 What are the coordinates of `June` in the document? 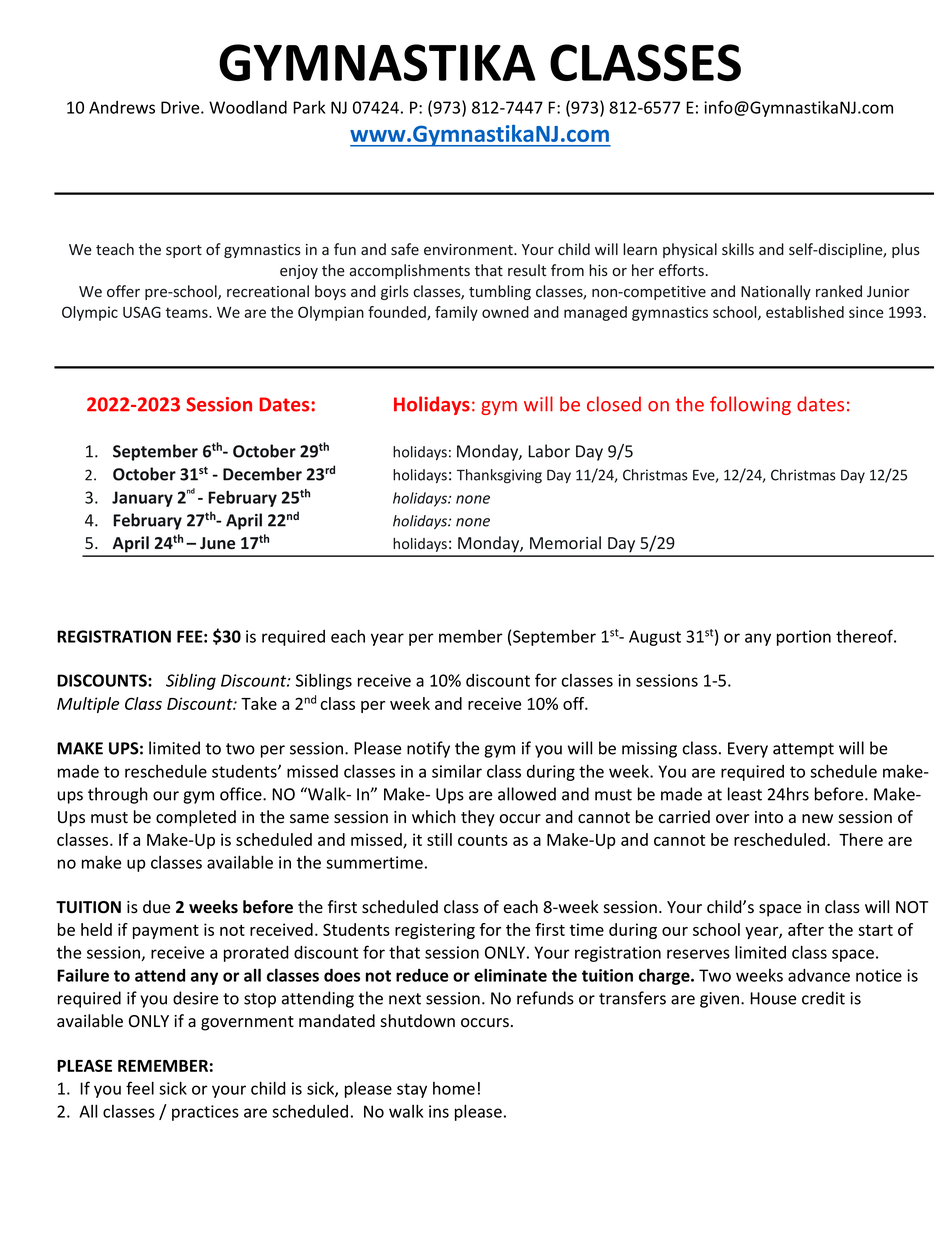 It's located at (217, 543).
